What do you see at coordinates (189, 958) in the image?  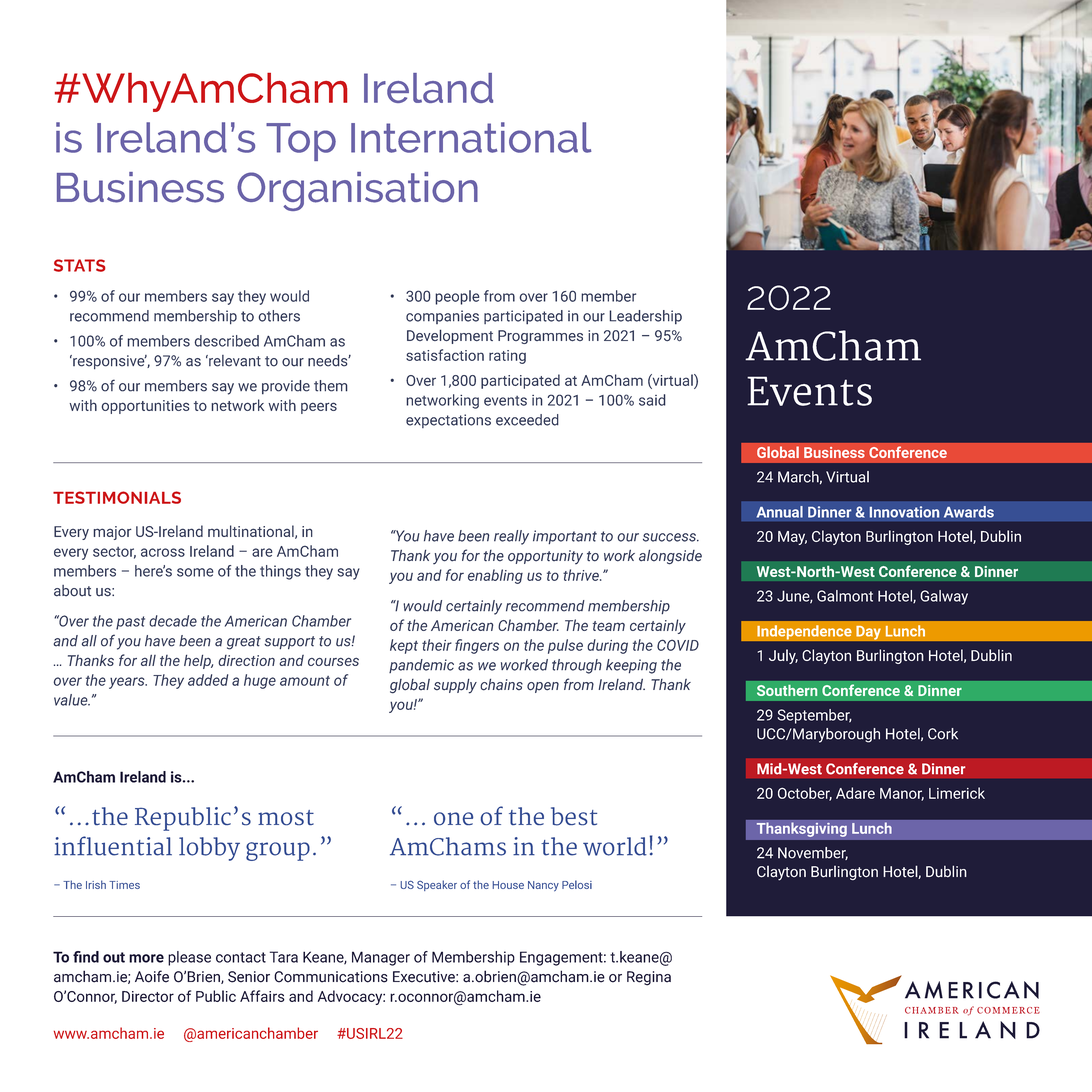 I see `please` at bounding box center [189, 958].
